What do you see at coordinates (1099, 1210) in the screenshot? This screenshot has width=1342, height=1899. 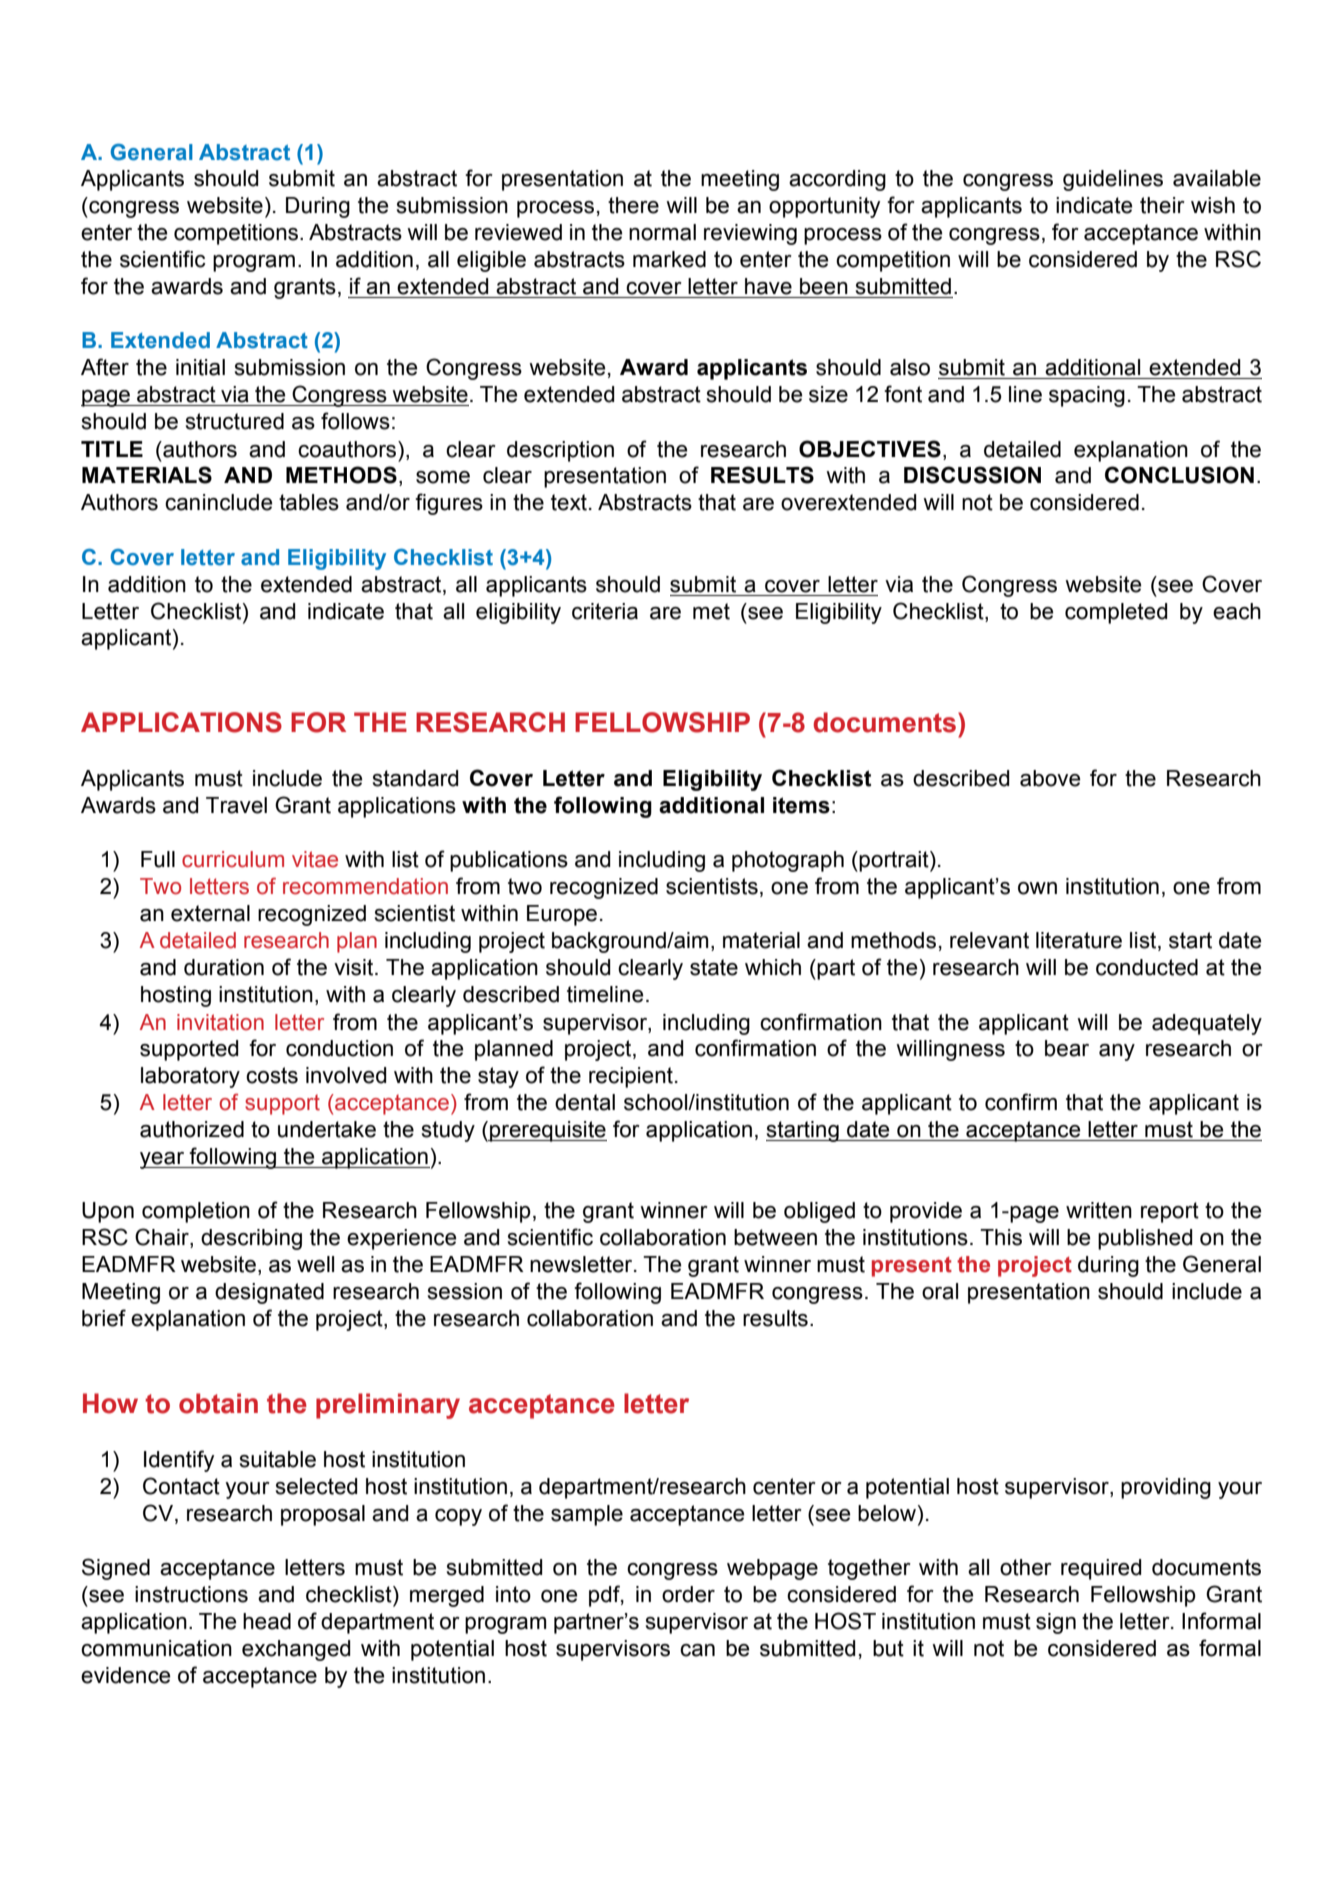 I see `written` at bounding box center [1099, 1210].
